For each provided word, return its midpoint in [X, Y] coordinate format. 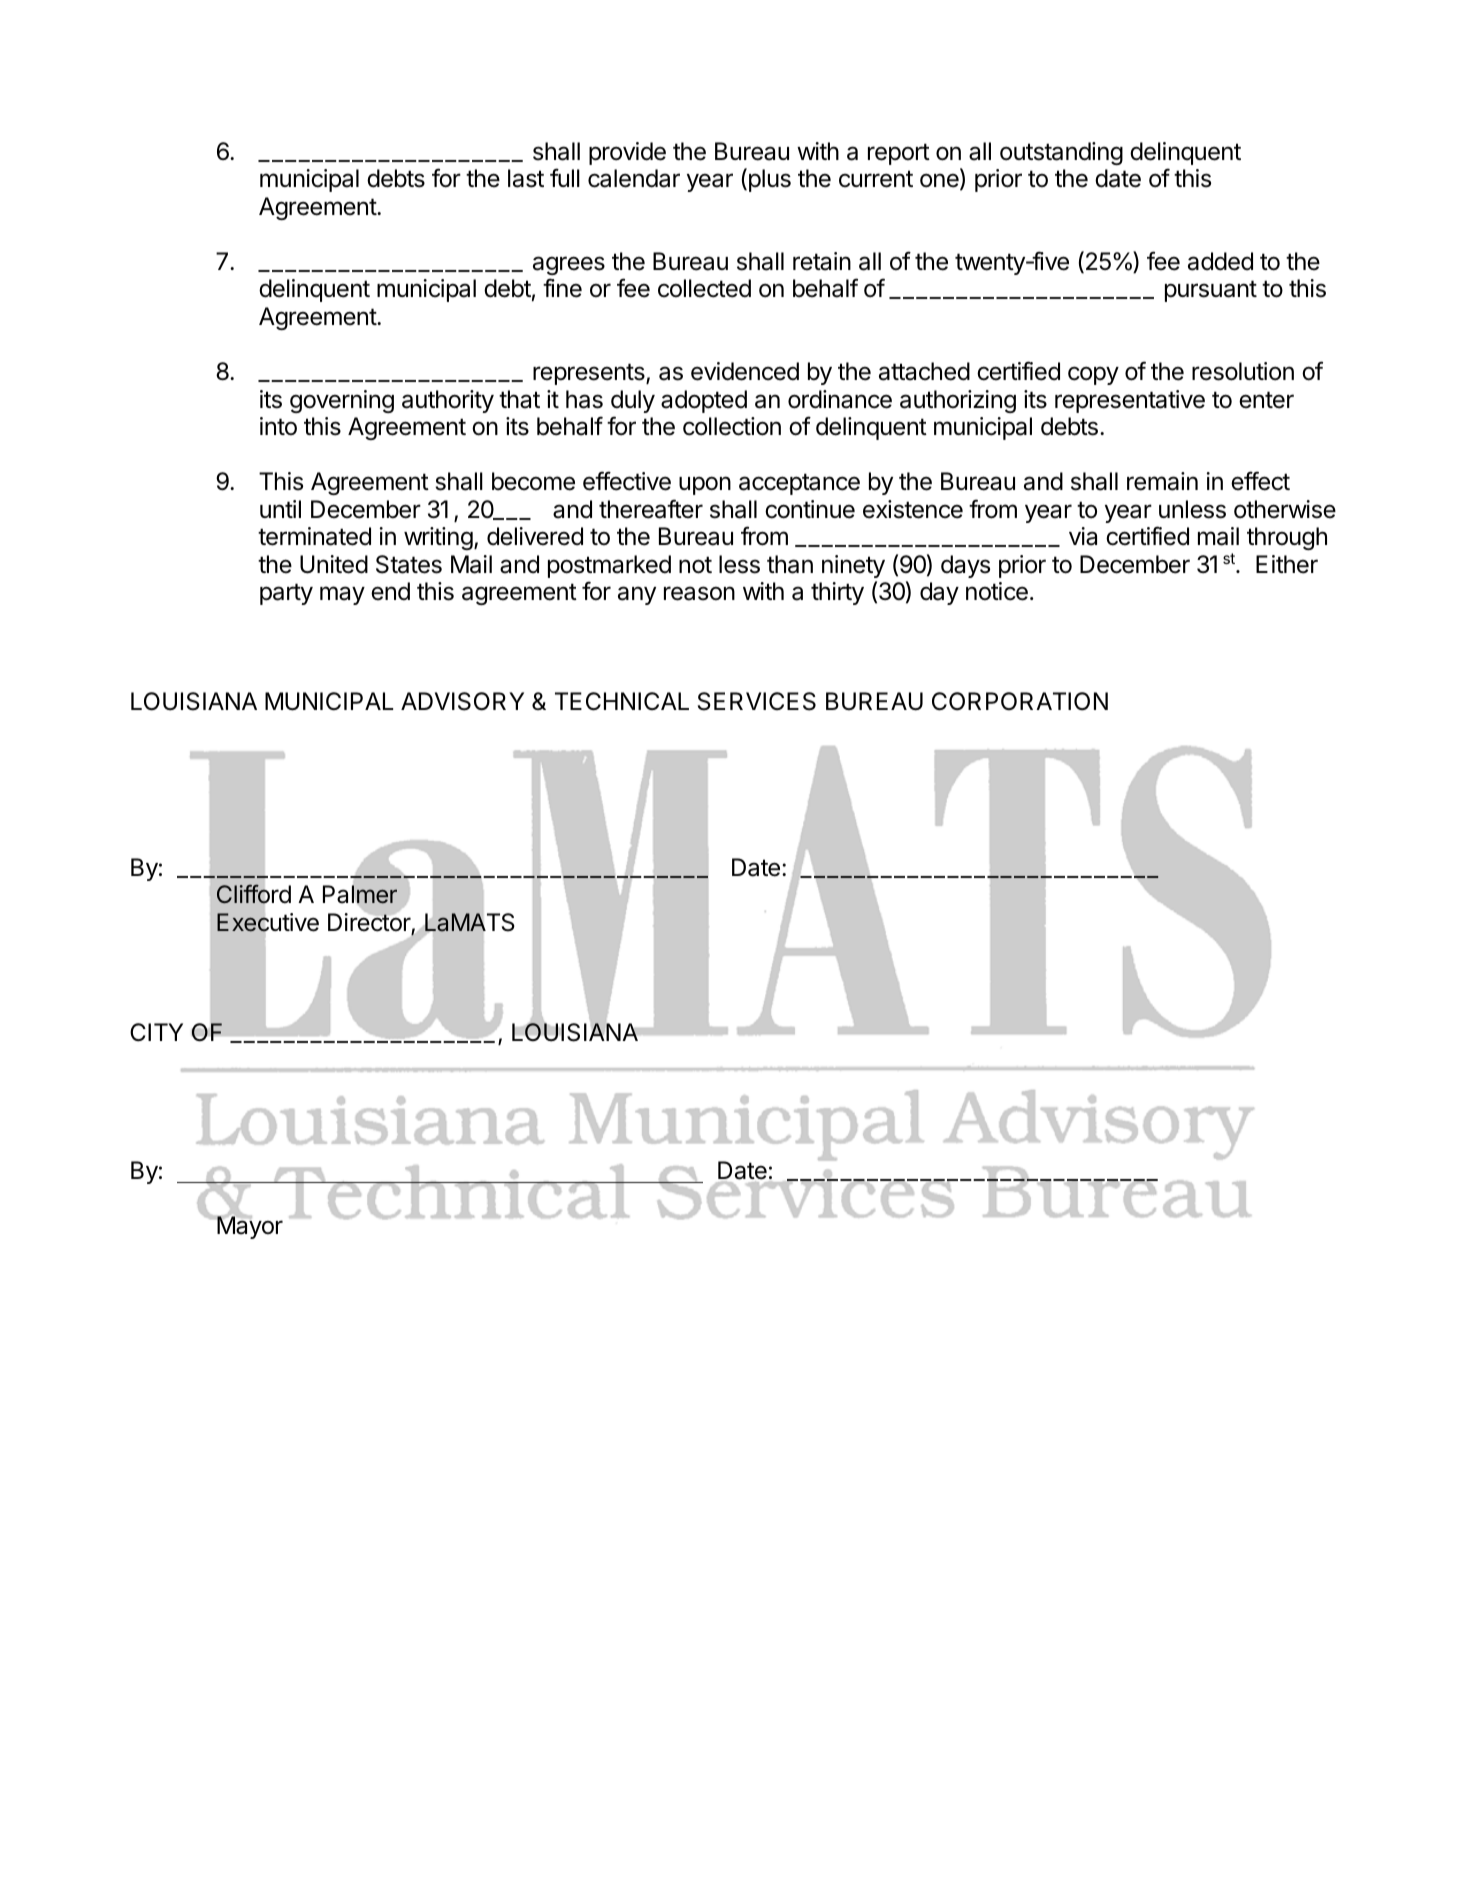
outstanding [1061, 153]
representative [1130, 401]
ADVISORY [462, 701]
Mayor [249, 1227]
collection [732, 426]
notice [997, 591]
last [526, 178]
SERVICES [757, 701]
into [278, 426]
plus [768, 180]
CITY [156, 1032]
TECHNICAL [622, 701]
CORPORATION [1020, 701]
